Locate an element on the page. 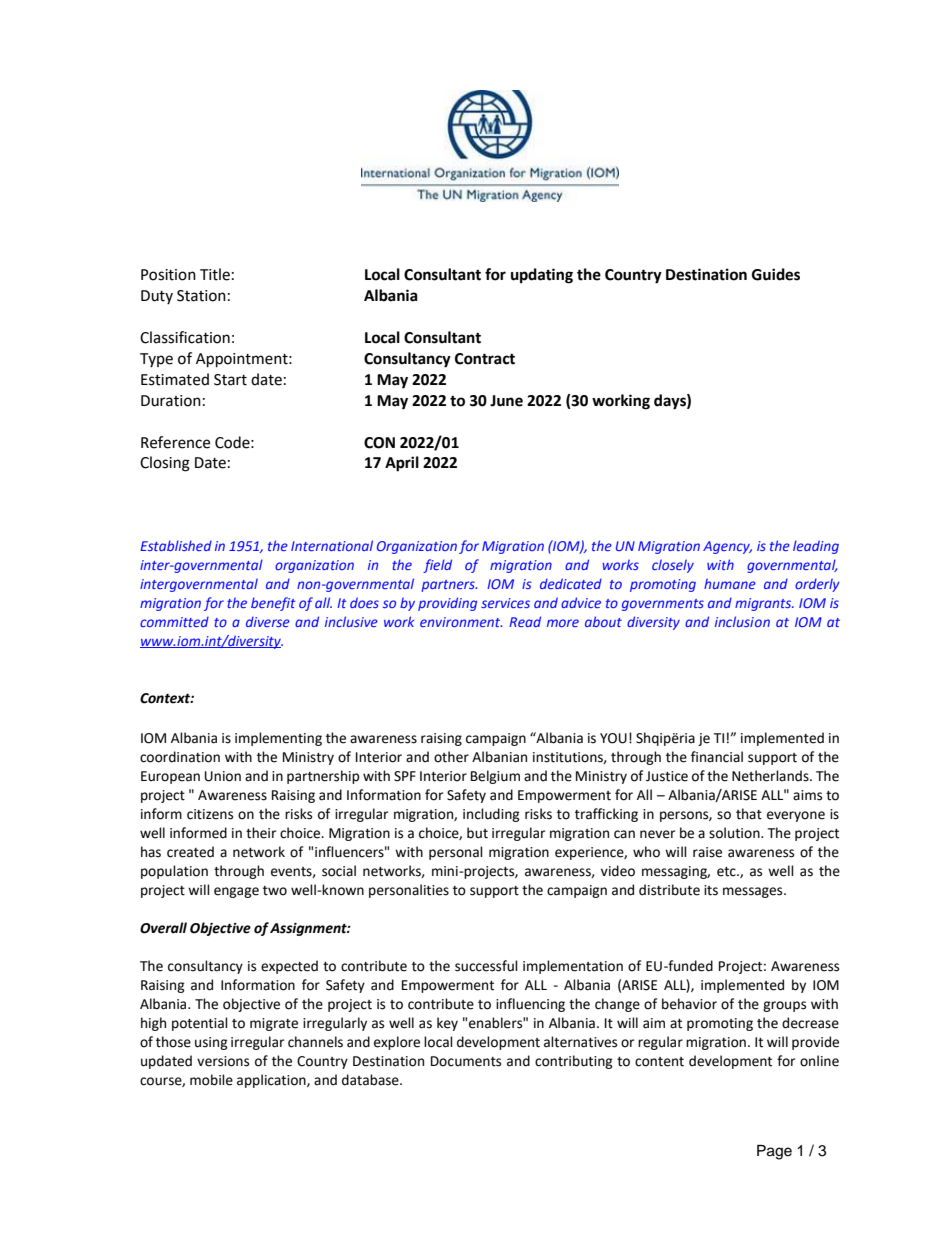 The width and height of the document is (952, 1233). other is located at coordinates (451, 757).
